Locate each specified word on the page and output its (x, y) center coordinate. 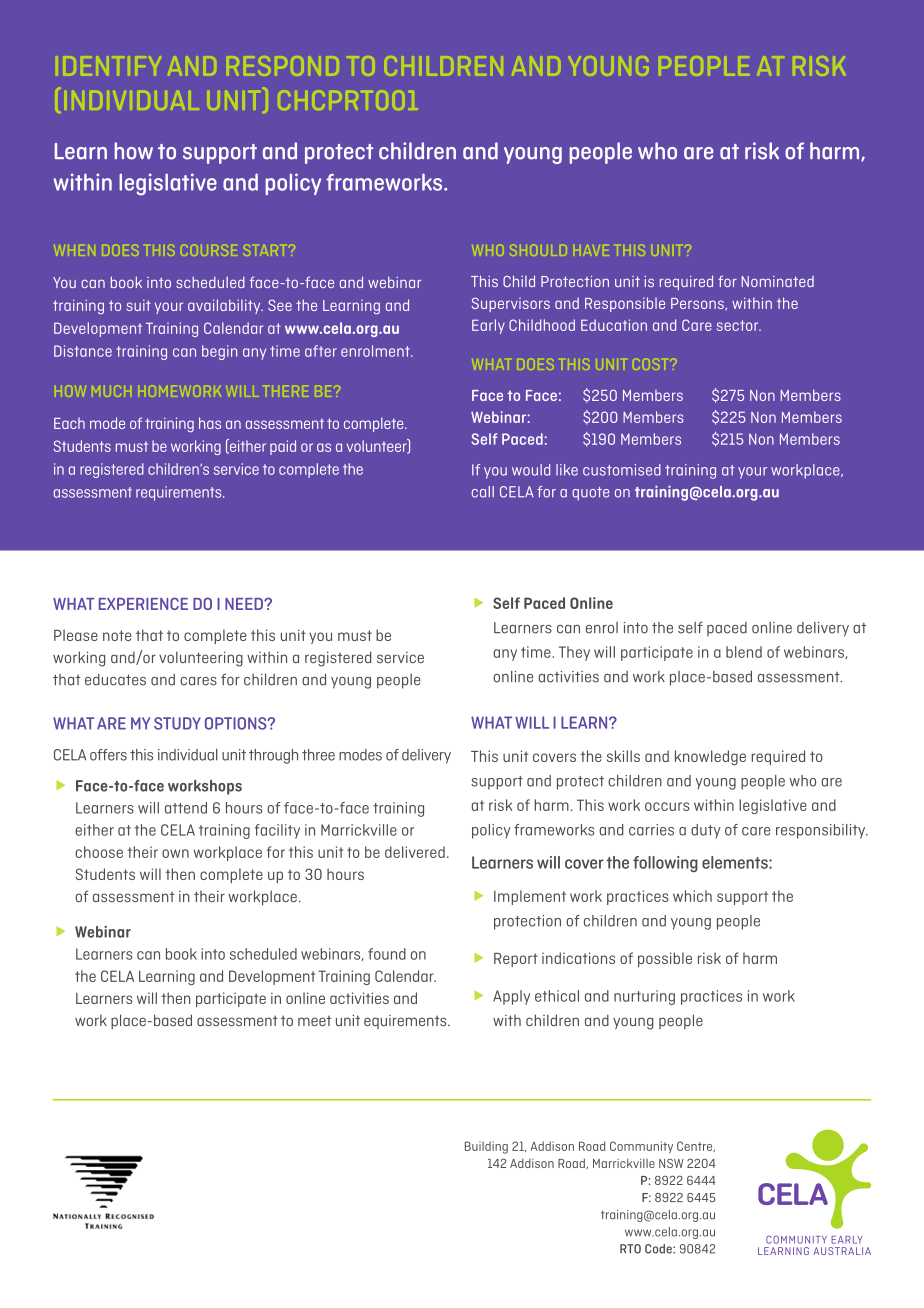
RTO (630, 1249)
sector (739, 325)
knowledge (710, 758)
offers (108, 755)
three (318, 755)
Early (488, 326)
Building (486, 1147)
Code (659, 1249)
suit (139, 305)
